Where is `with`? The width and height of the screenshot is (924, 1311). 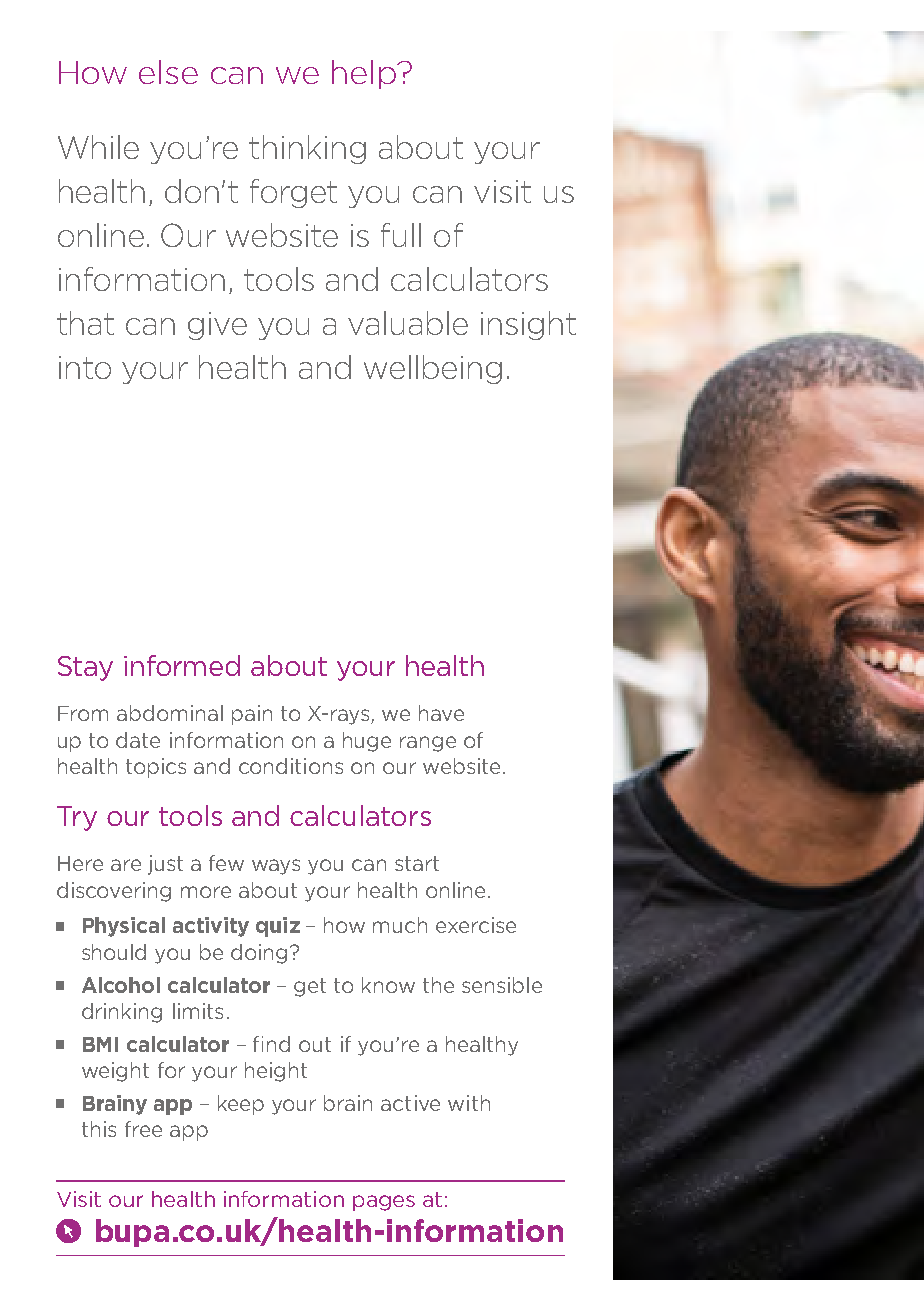
with is located at coordinates (469, 1103).
